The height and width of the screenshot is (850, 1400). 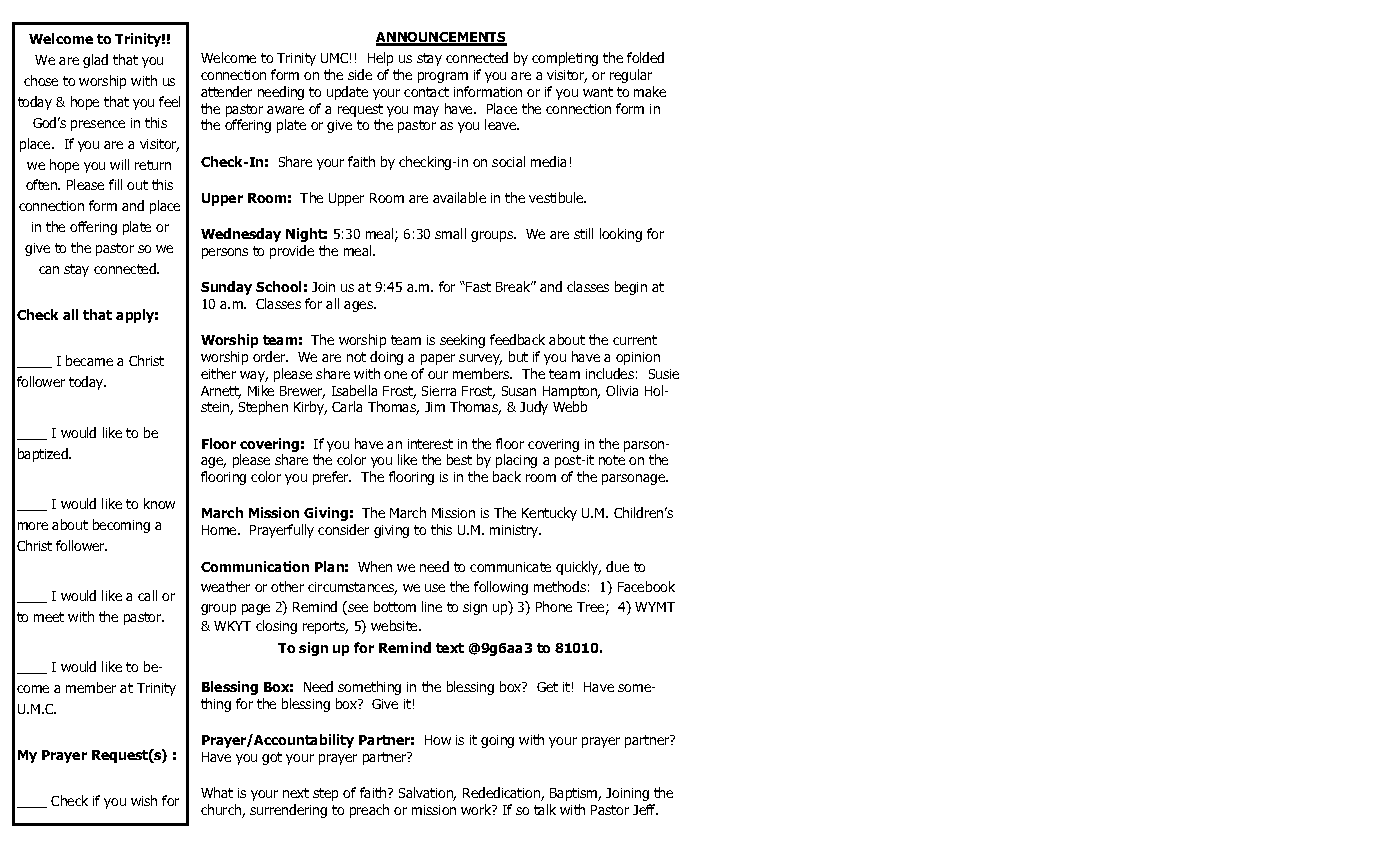 I want to click on circumstances, so click(x=352, y=588).
